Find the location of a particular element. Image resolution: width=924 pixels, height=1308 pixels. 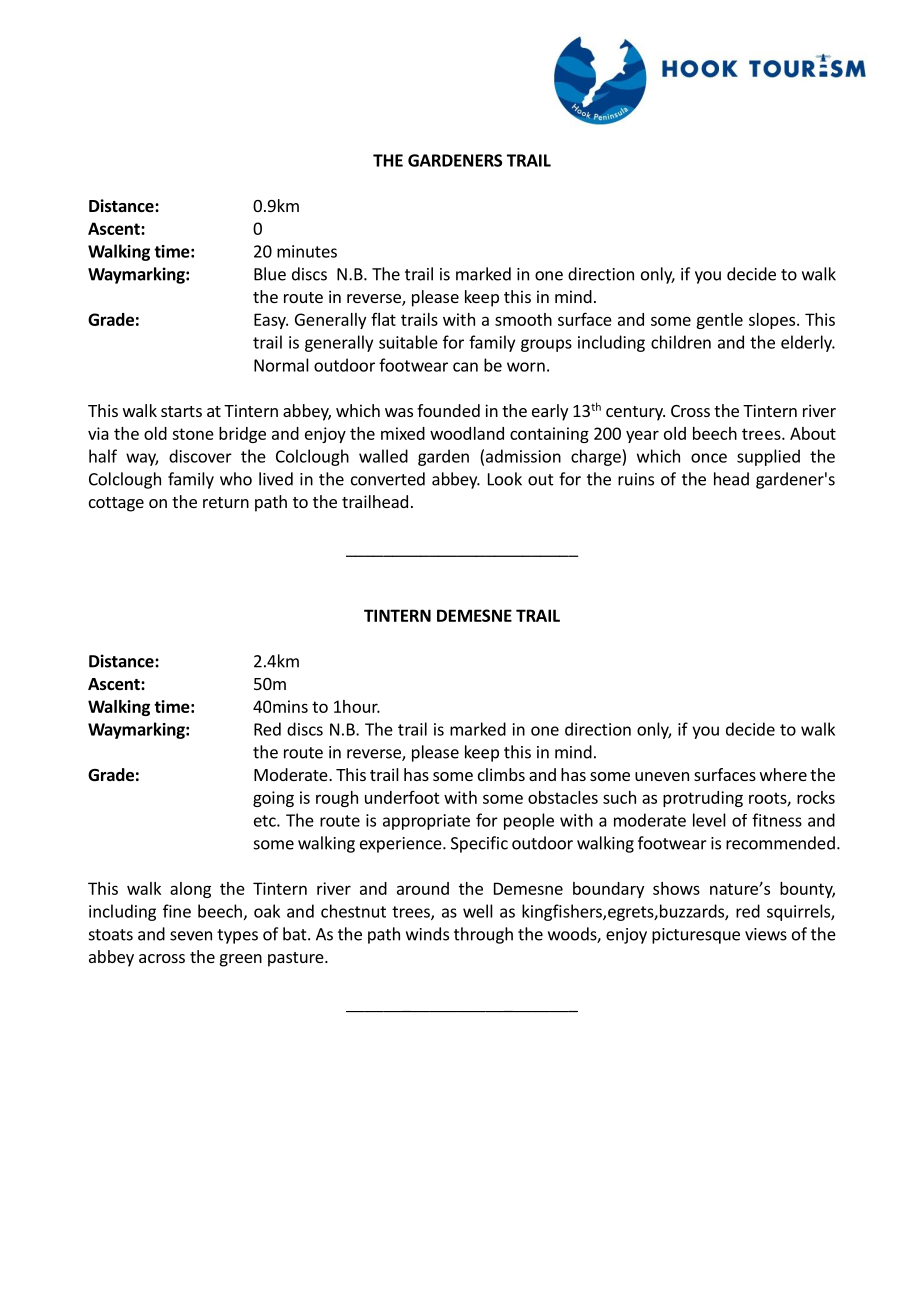

Look is located at coordinates (505, 479).
